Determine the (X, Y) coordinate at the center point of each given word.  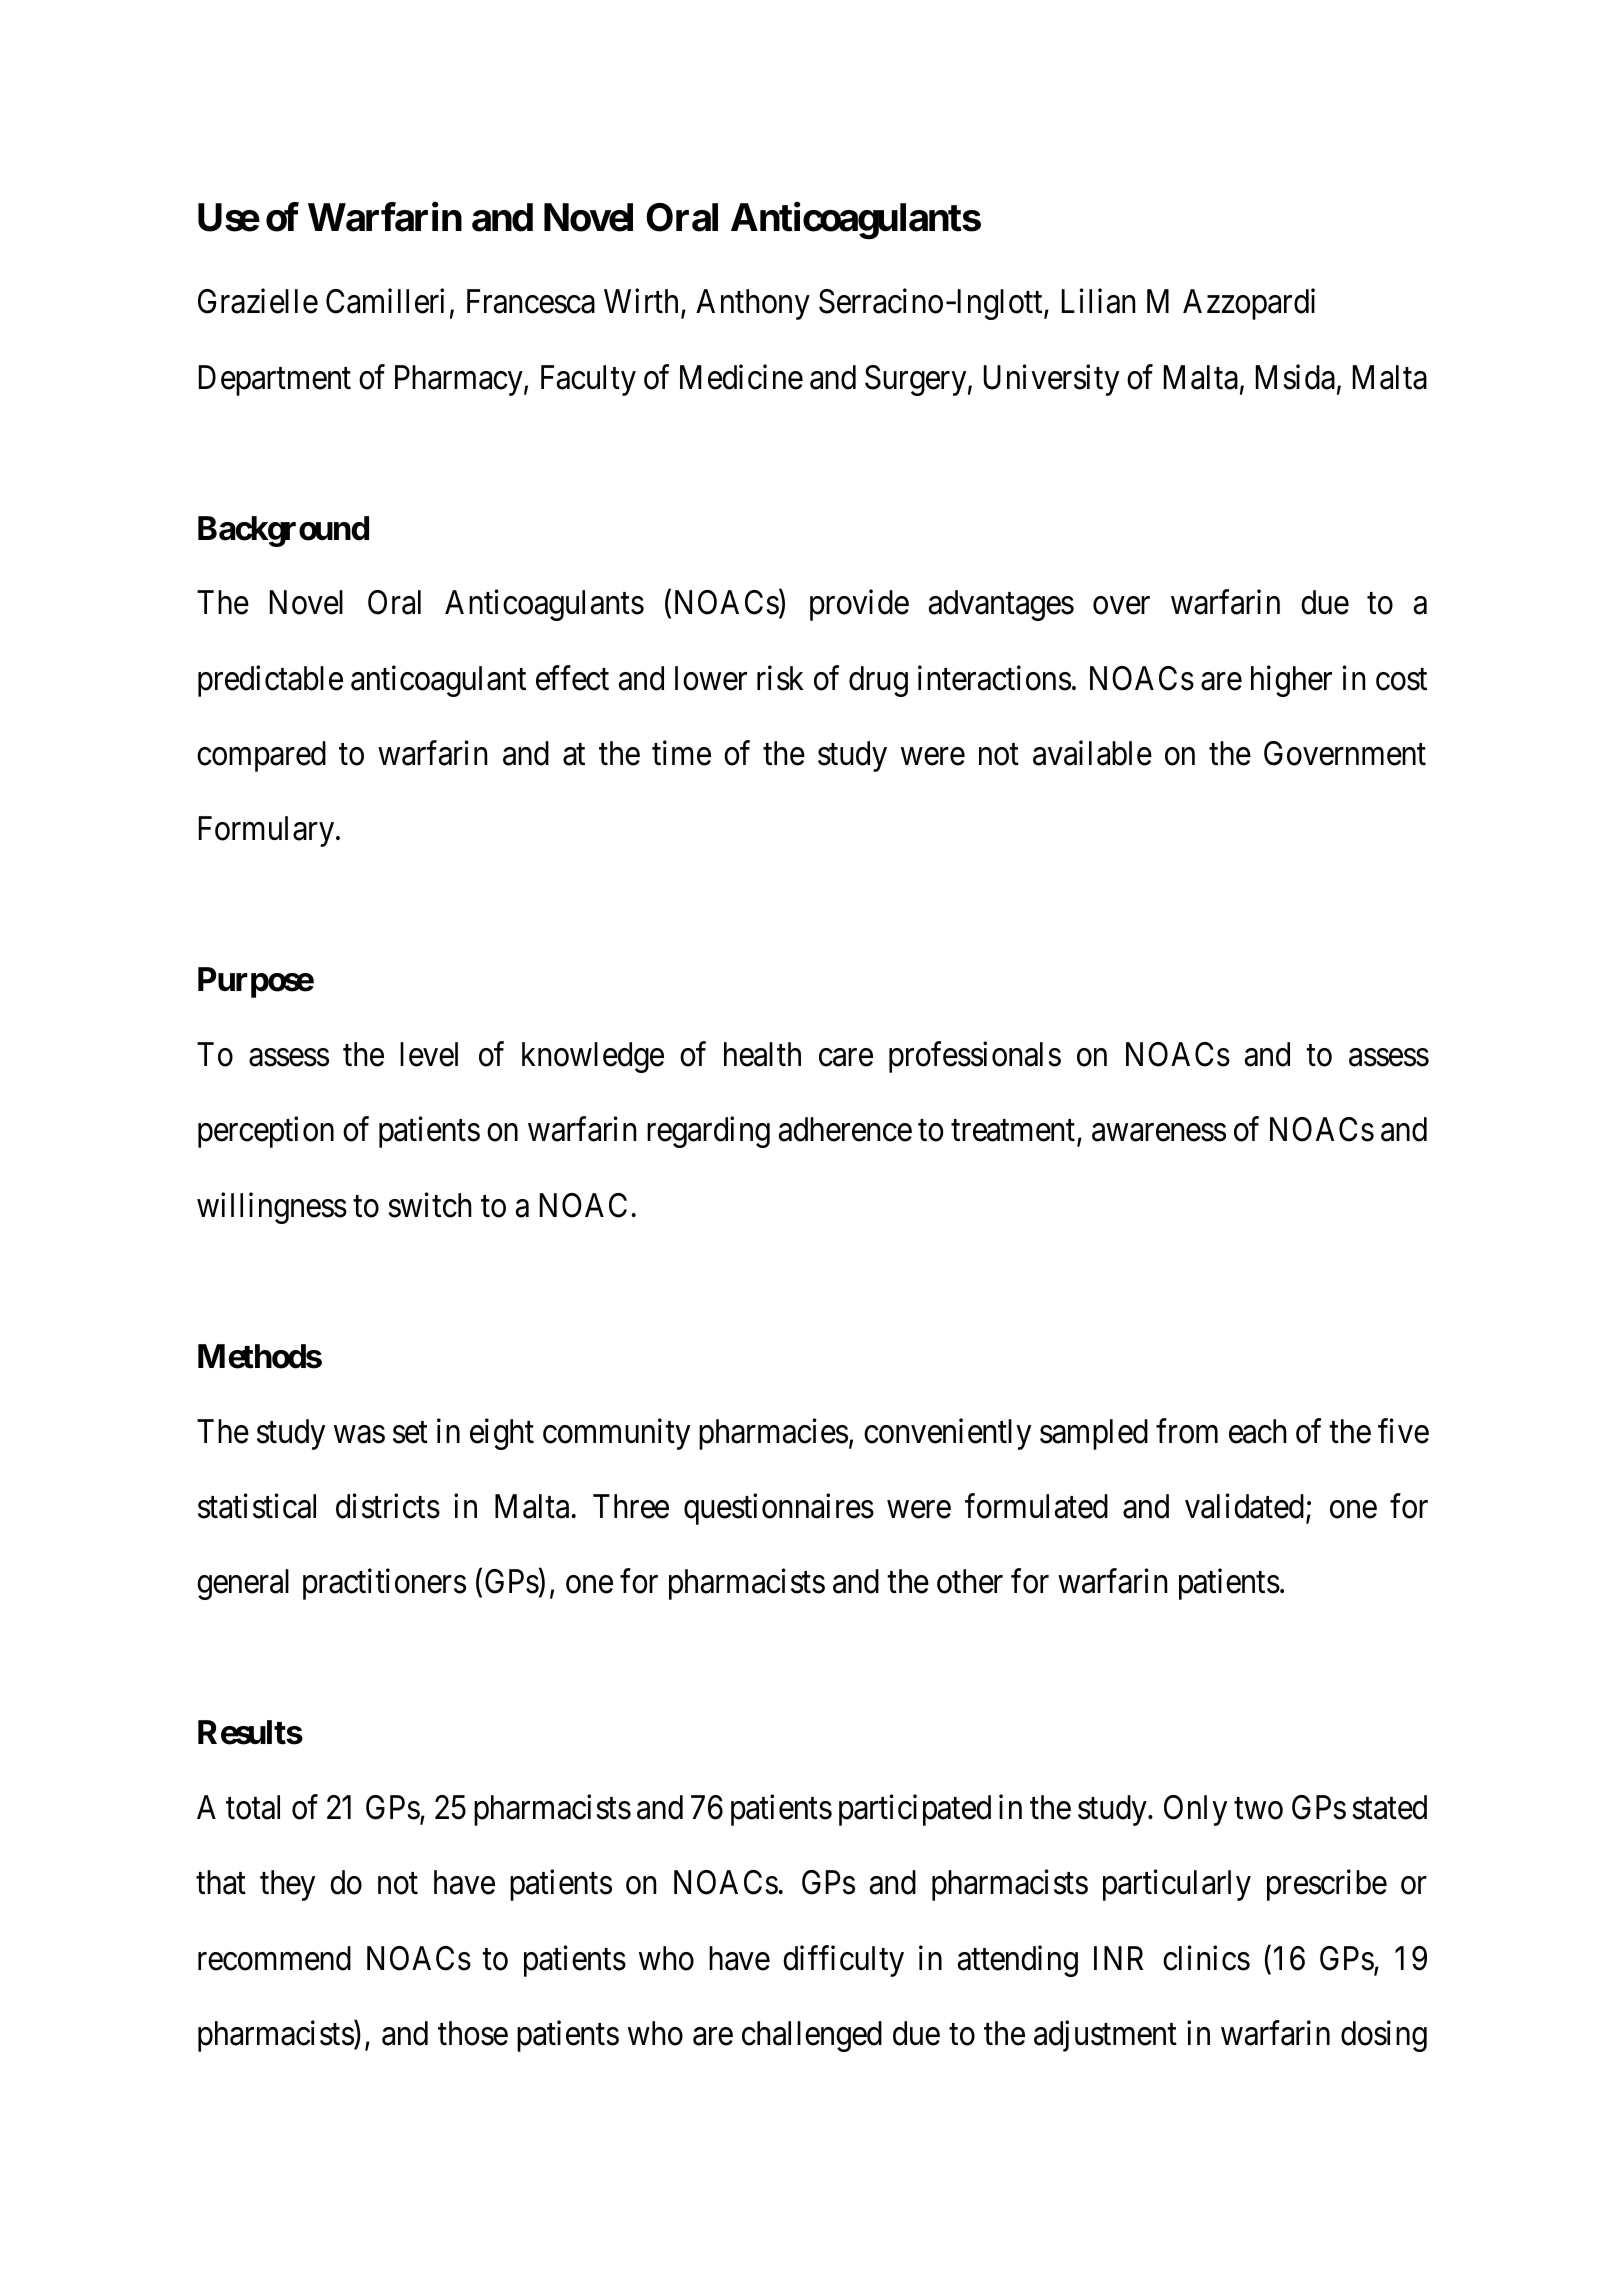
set (410, 1433)
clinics (1206, 1958)
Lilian (1098, 301)
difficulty (843, 1961)
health (762, 1054)
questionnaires (779, 1509)
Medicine (741, 377)
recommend (274, 1958)
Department (275, 380)
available (1092, 753)
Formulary (268, 831)
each (1258, 1431)
